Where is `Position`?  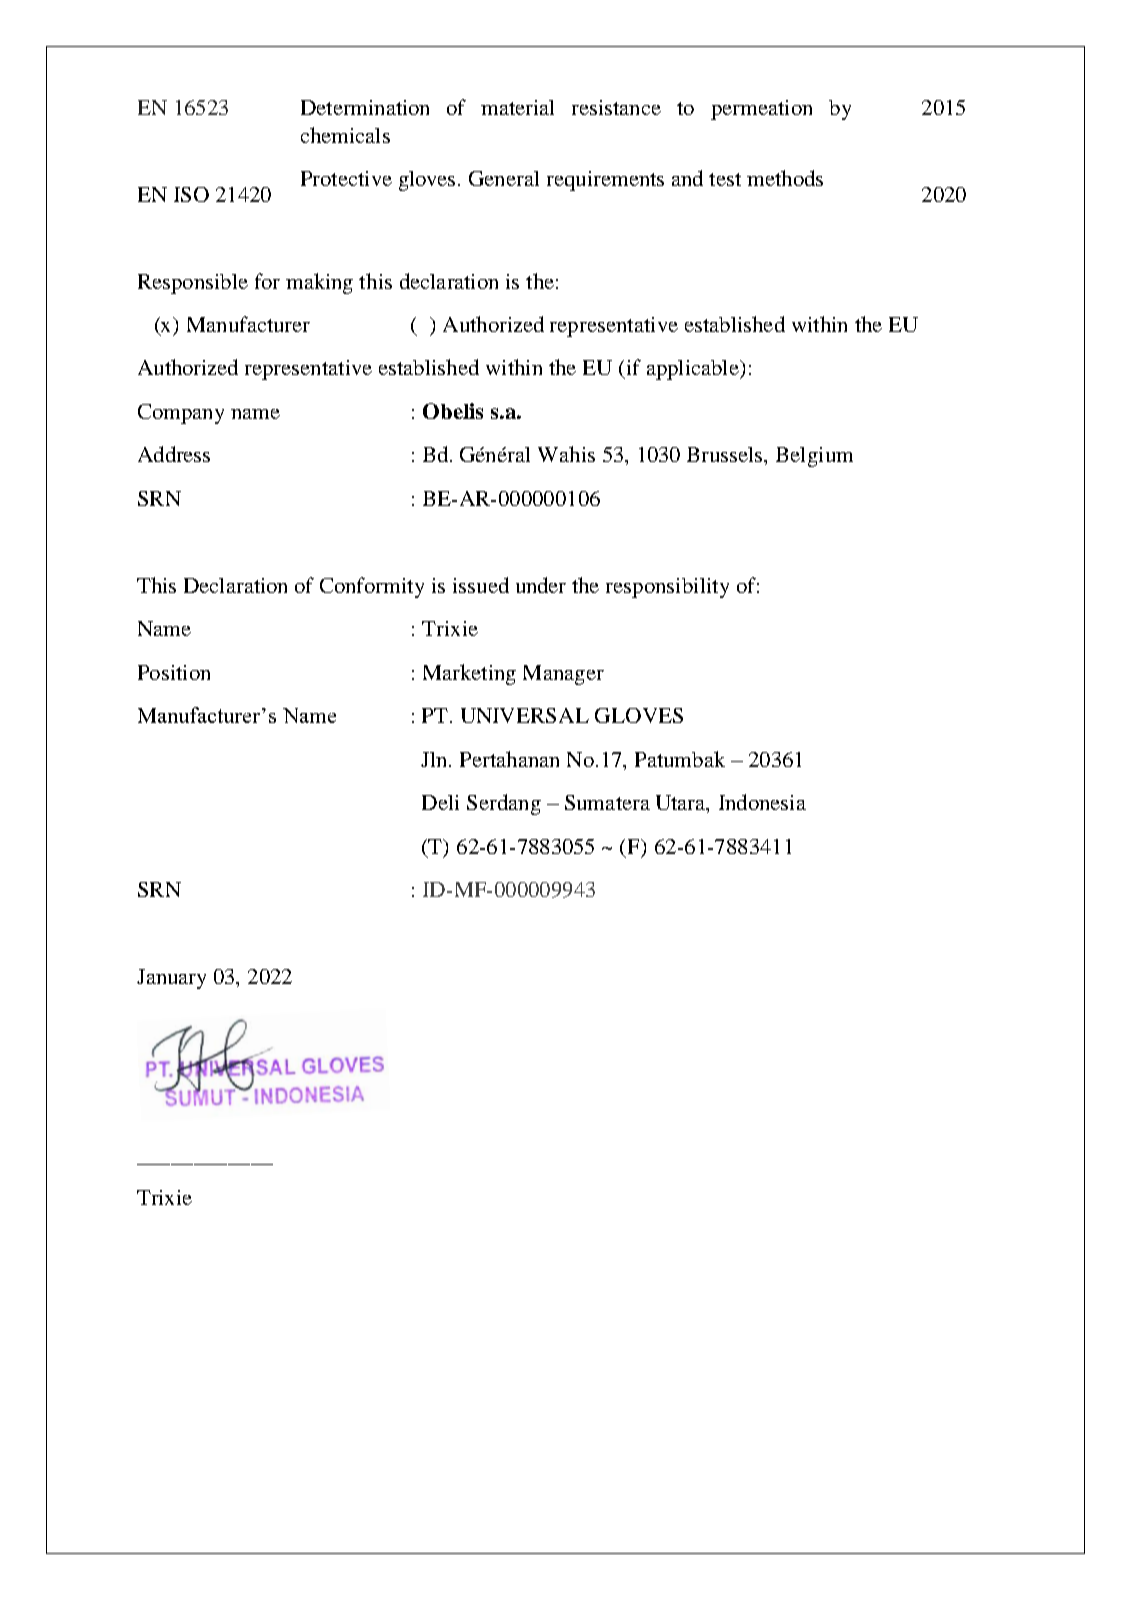 Position is located at coordinates (174, 672).
